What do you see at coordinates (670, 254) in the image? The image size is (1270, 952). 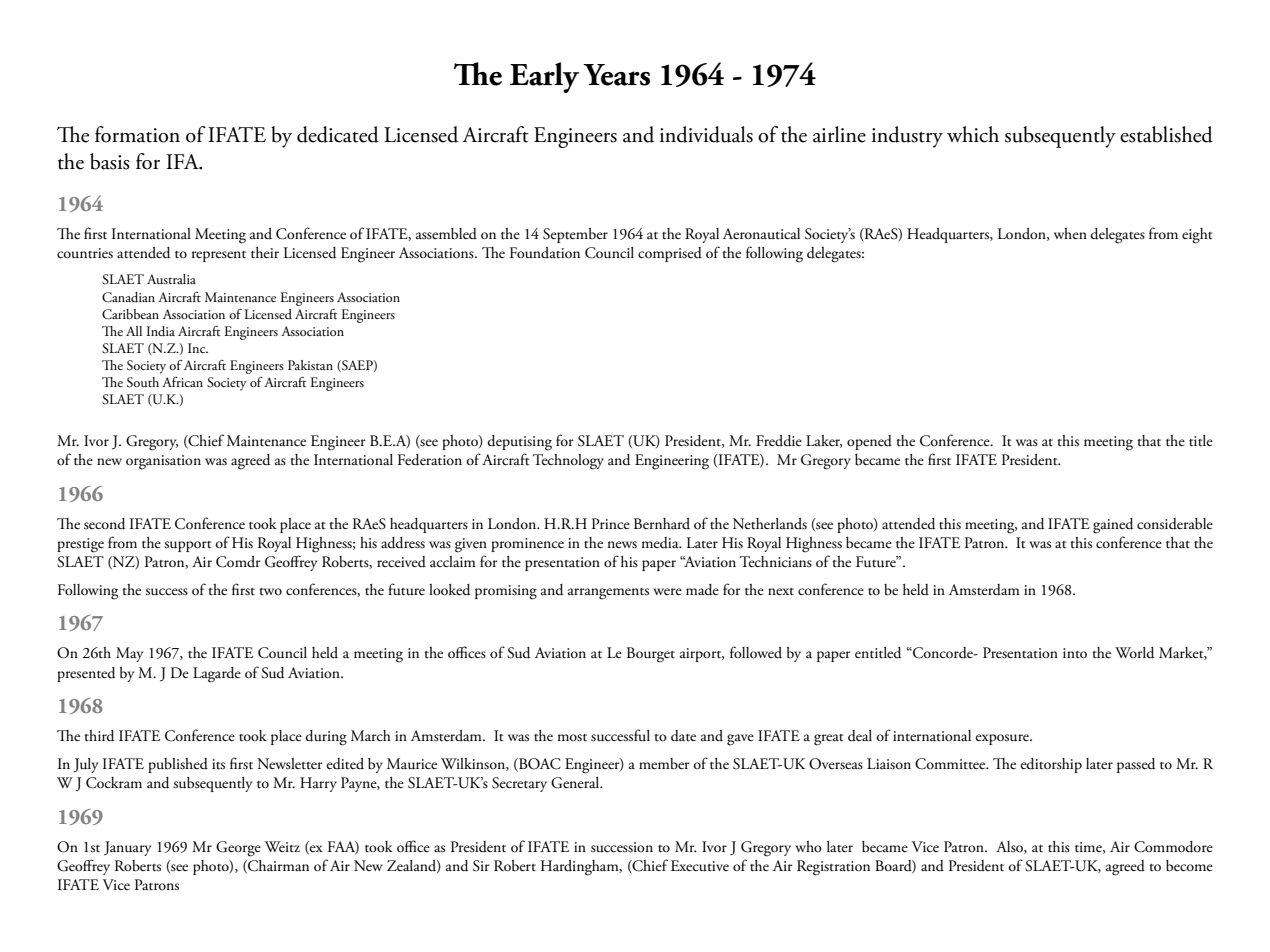 I see `comprised` at bounding box center [670, 254].
